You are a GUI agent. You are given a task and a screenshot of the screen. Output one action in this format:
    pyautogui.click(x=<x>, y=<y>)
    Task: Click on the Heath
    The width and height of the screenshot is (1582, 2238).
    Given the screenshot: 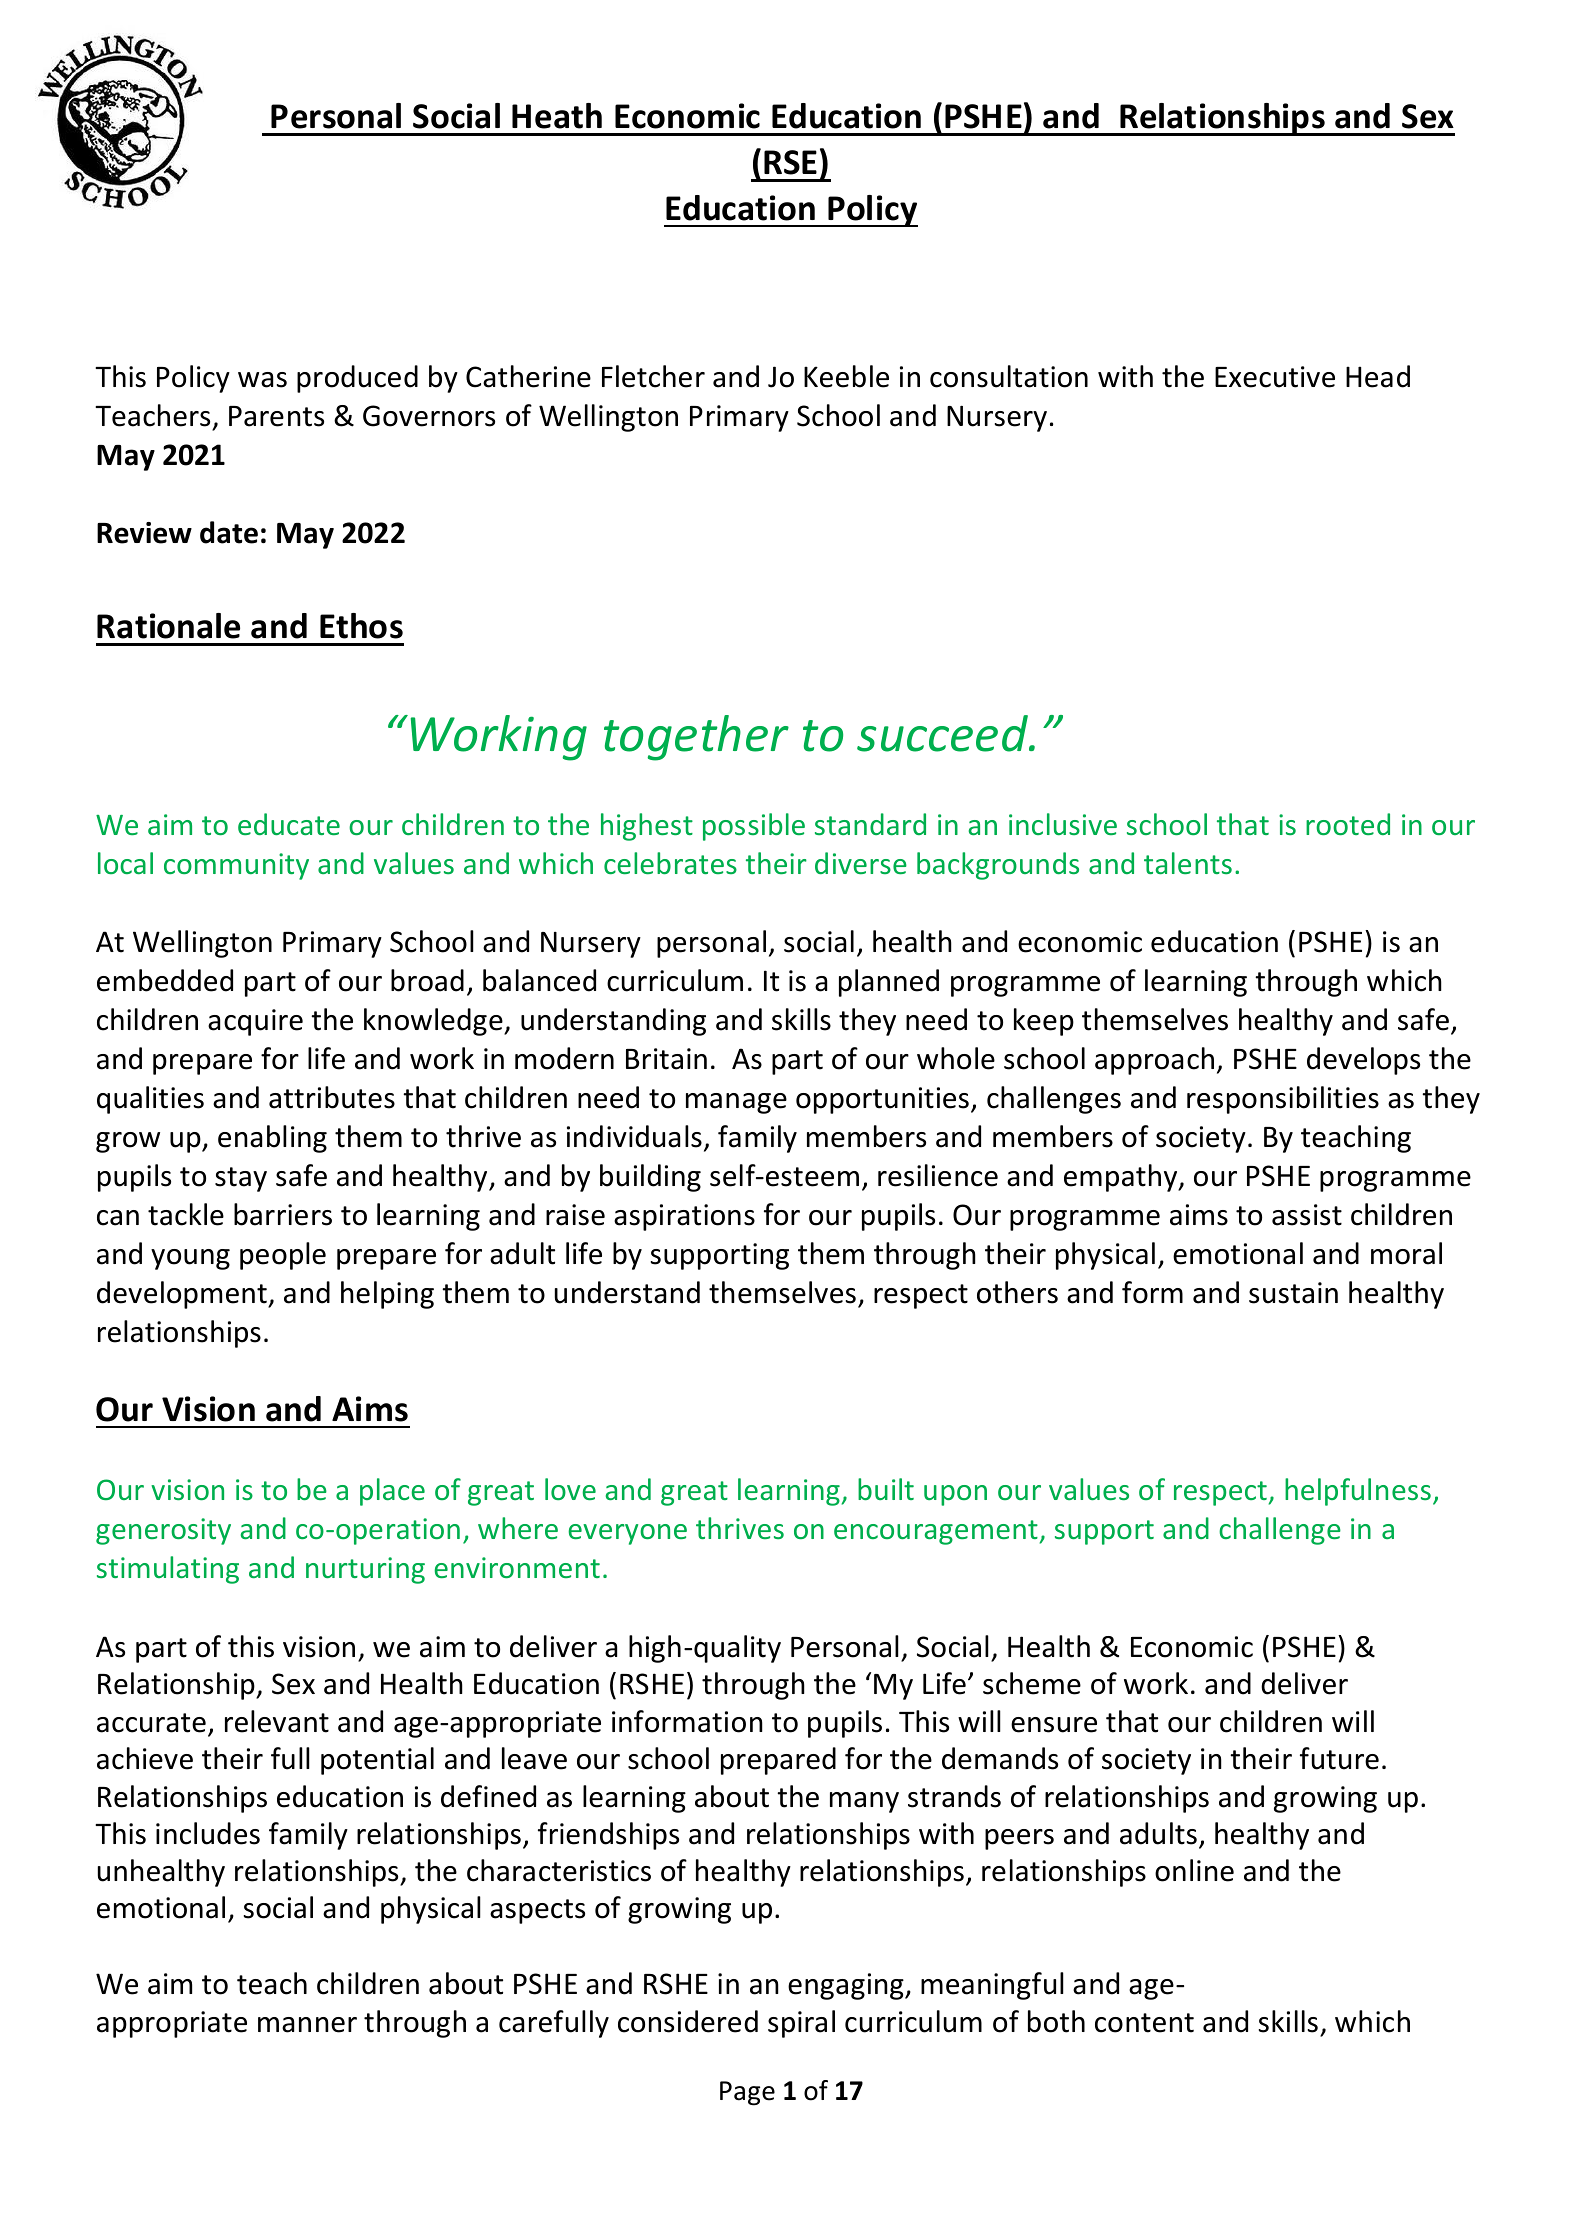 What is the action you would take?
    pyautogui.click(x=557, y=116)
